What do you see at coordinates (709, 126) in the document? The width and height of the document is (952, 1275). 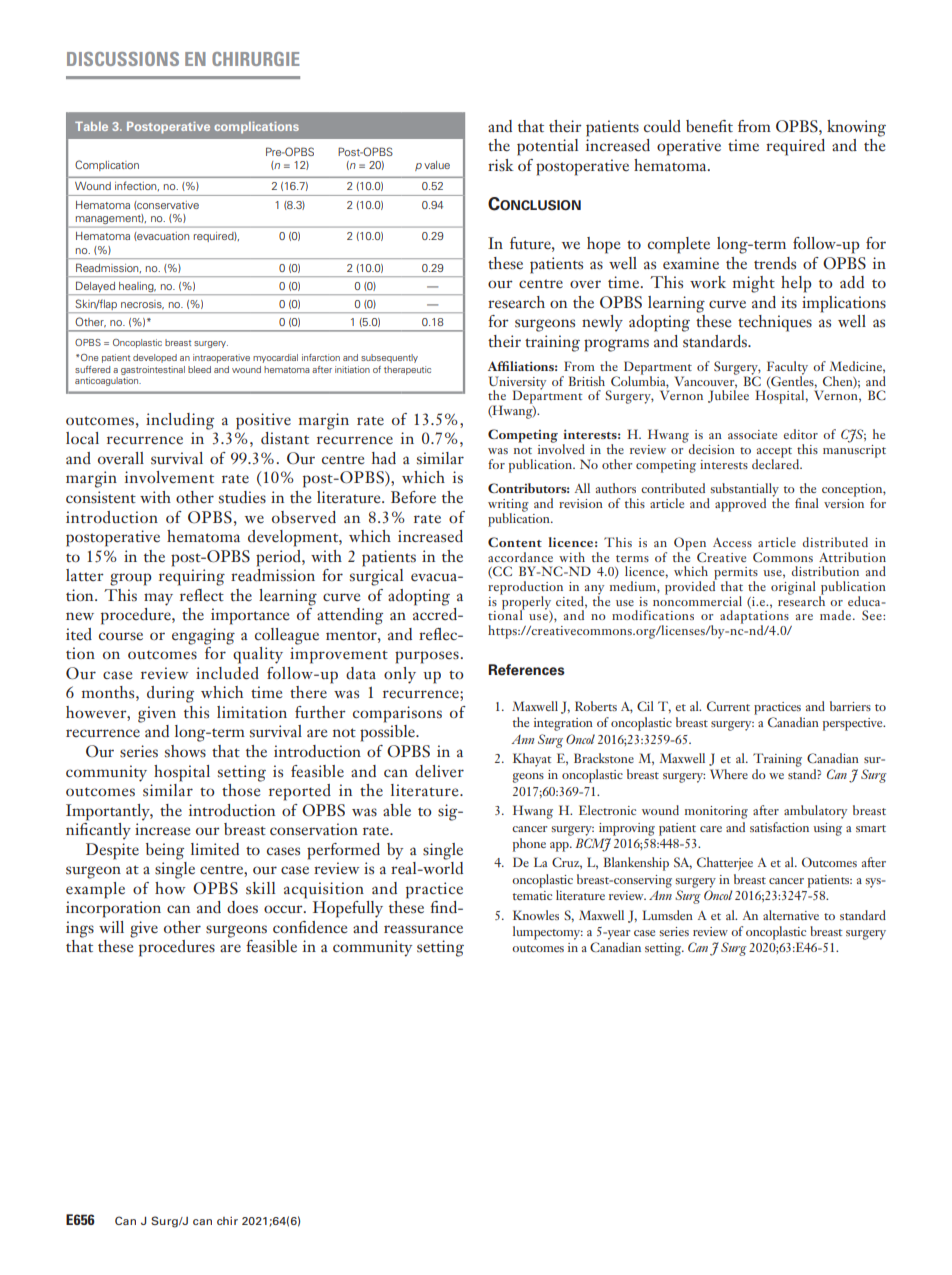 I see `benefit` at bounding box center [709, 126].
